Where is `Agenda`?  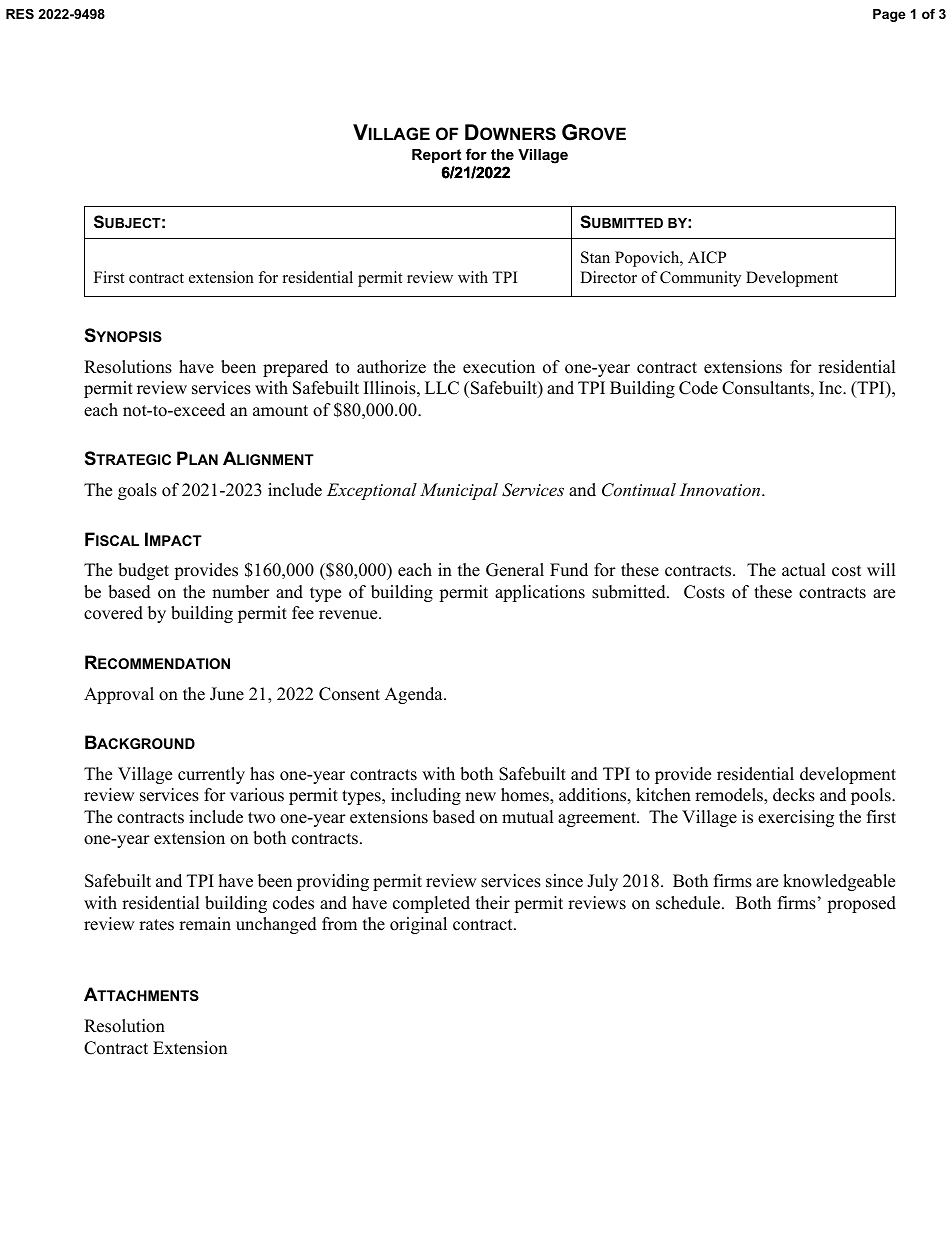 Agenda is located at coordinates (415, 695).
